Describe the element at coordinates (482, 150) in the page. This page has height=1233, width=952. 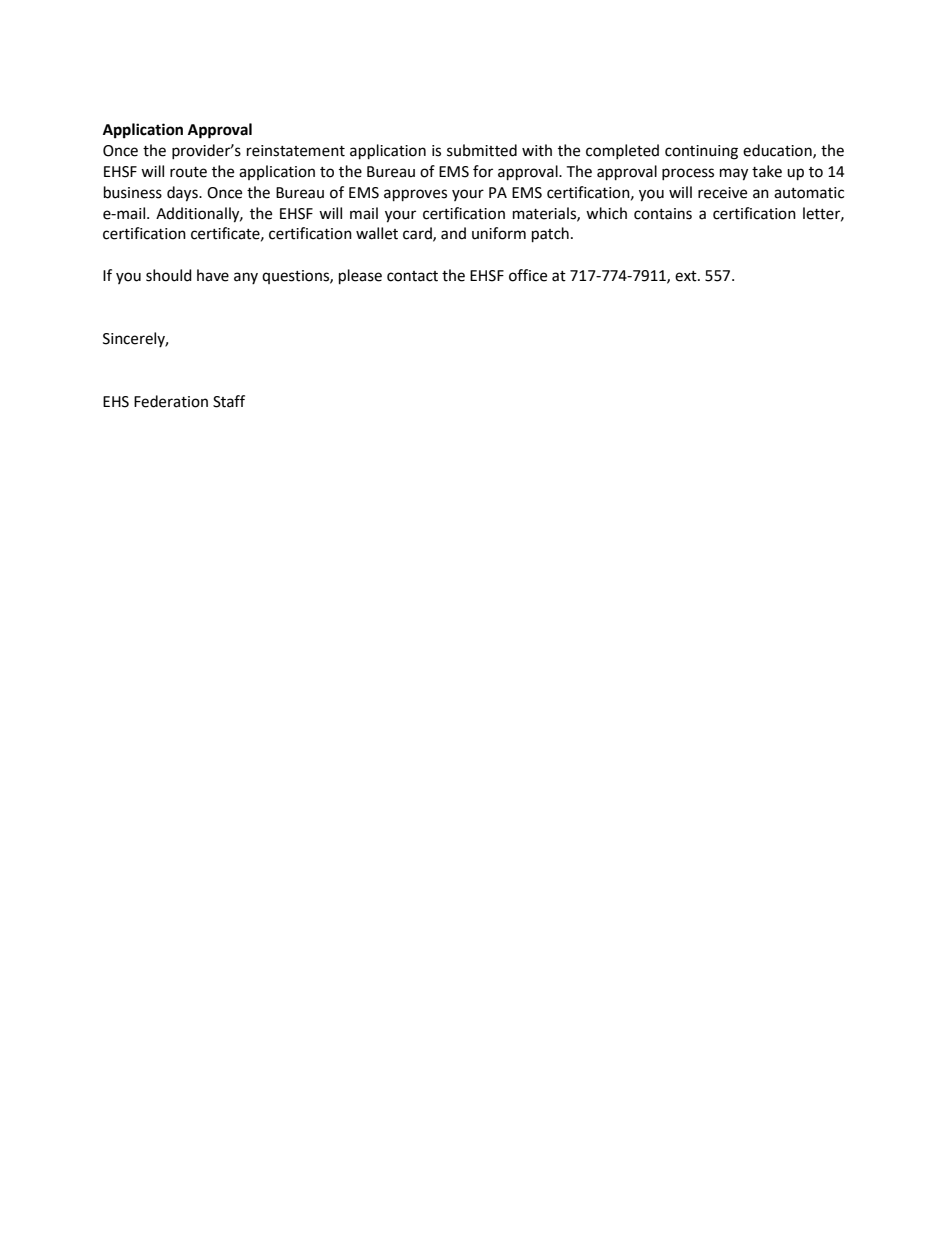
I see `submitted` at that location.
